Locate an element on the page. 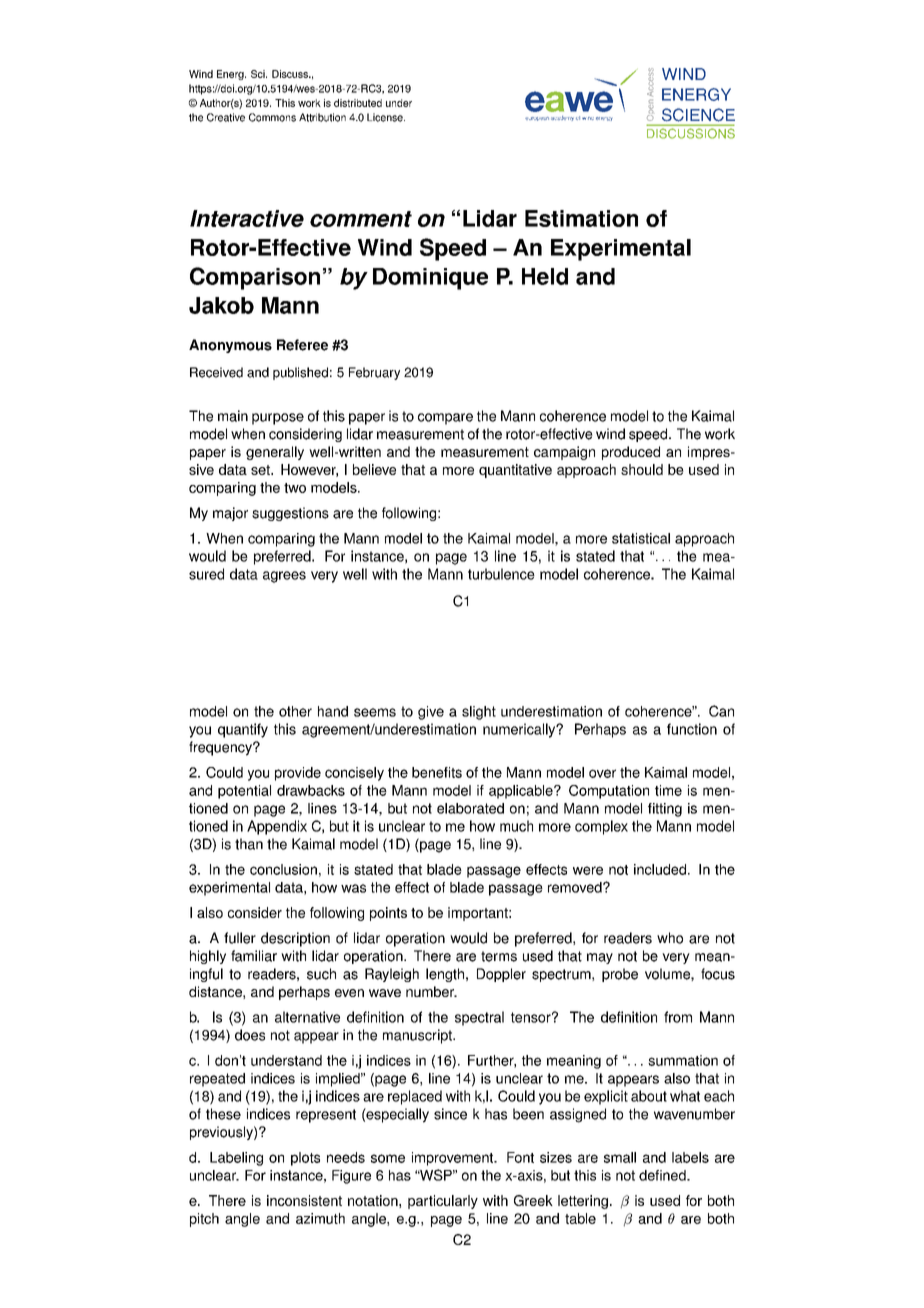  defined is located at coordinates (663, 1175).
